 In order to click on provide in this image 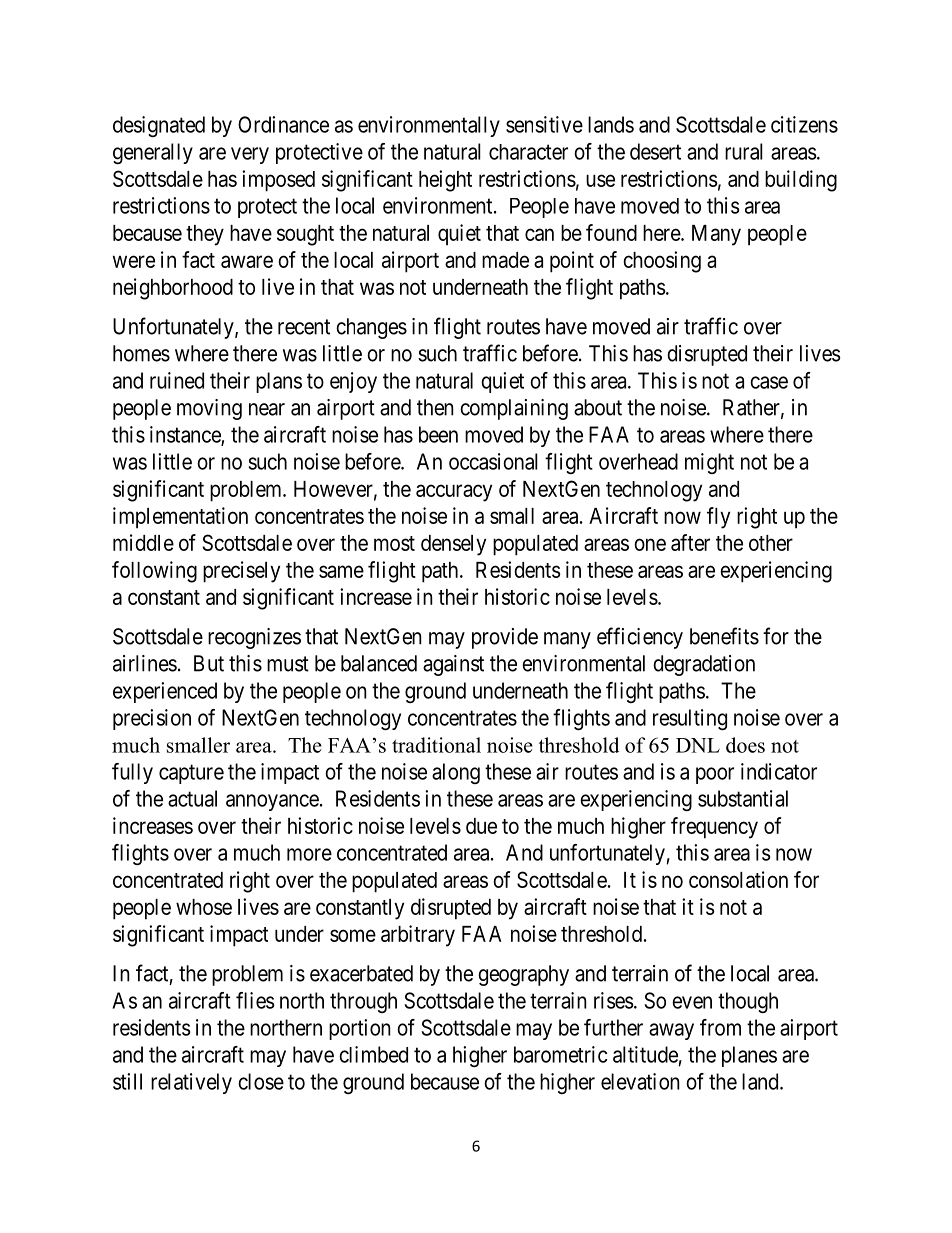, I will do `click(505, 638)`.
